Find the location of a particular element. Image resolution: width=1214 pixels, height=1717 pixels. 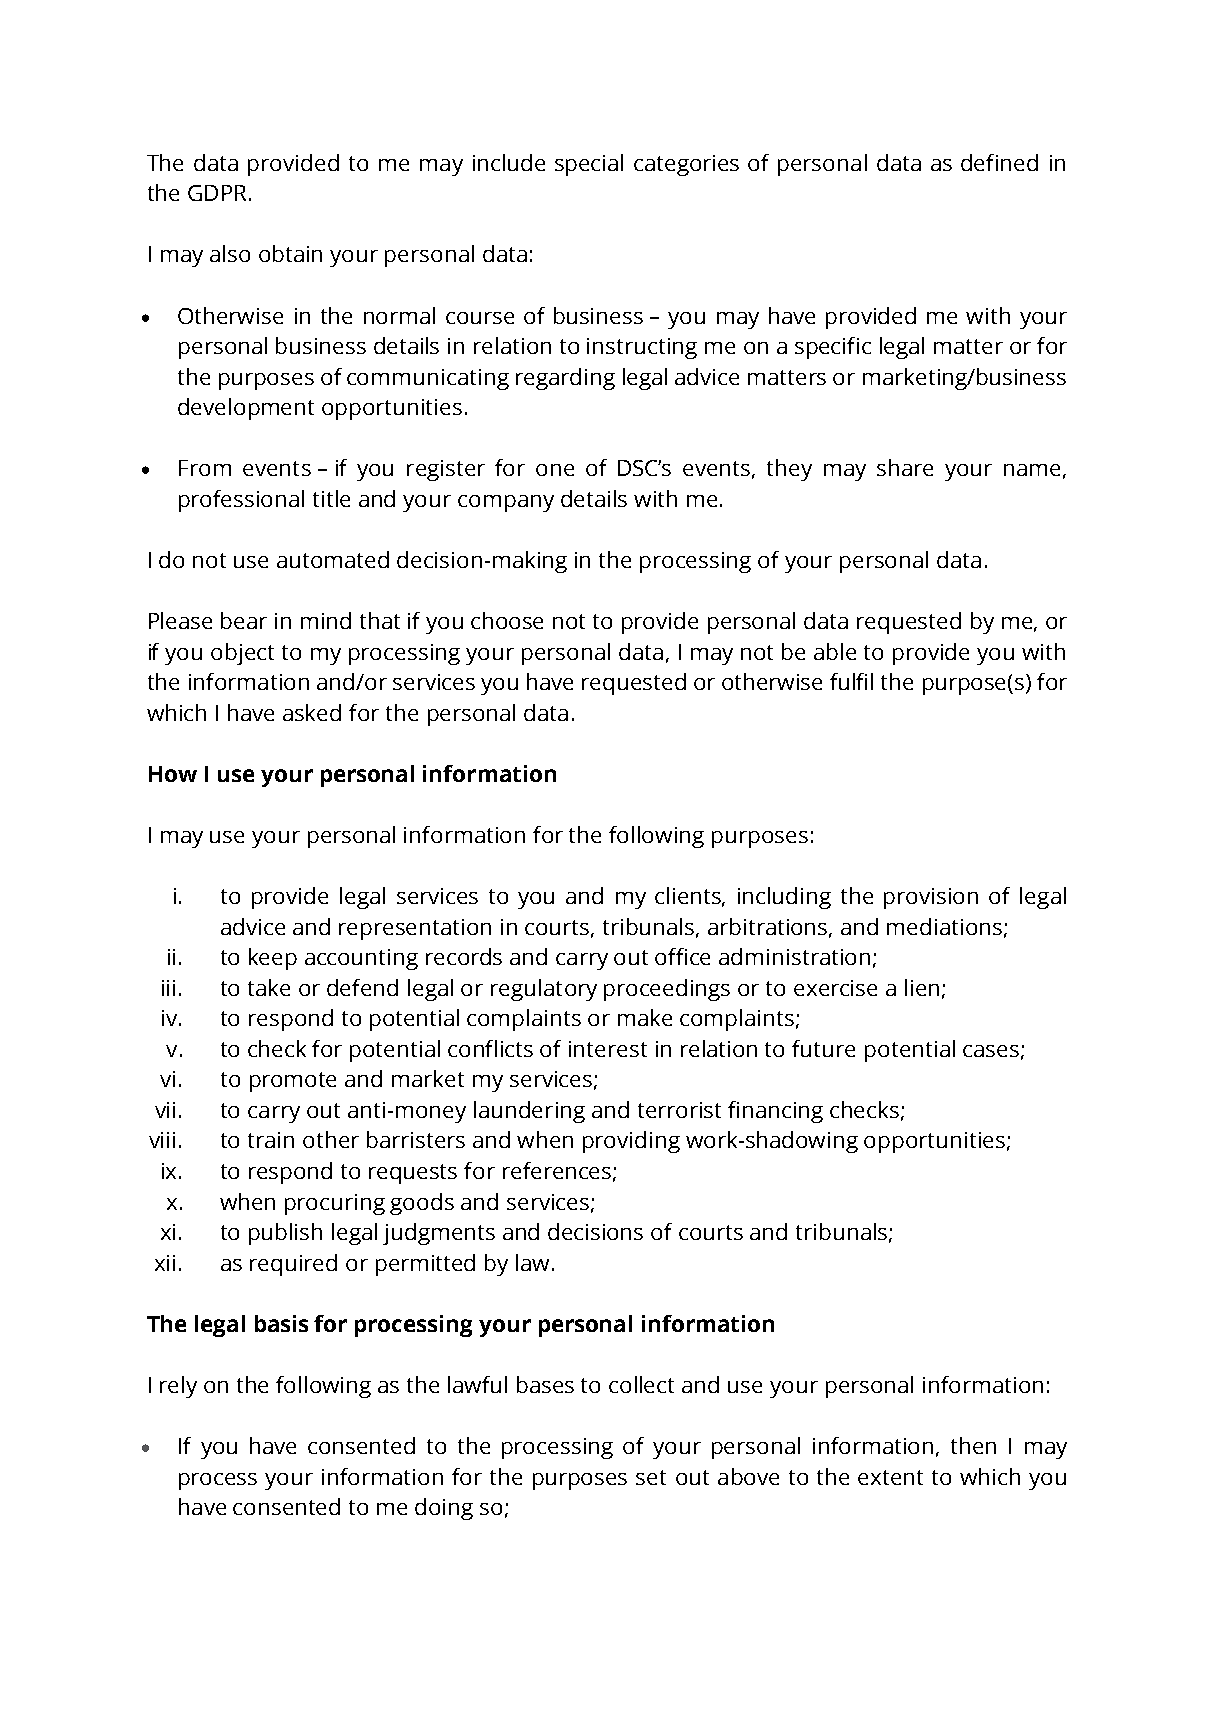

office is located at coordinates (682, 956).
